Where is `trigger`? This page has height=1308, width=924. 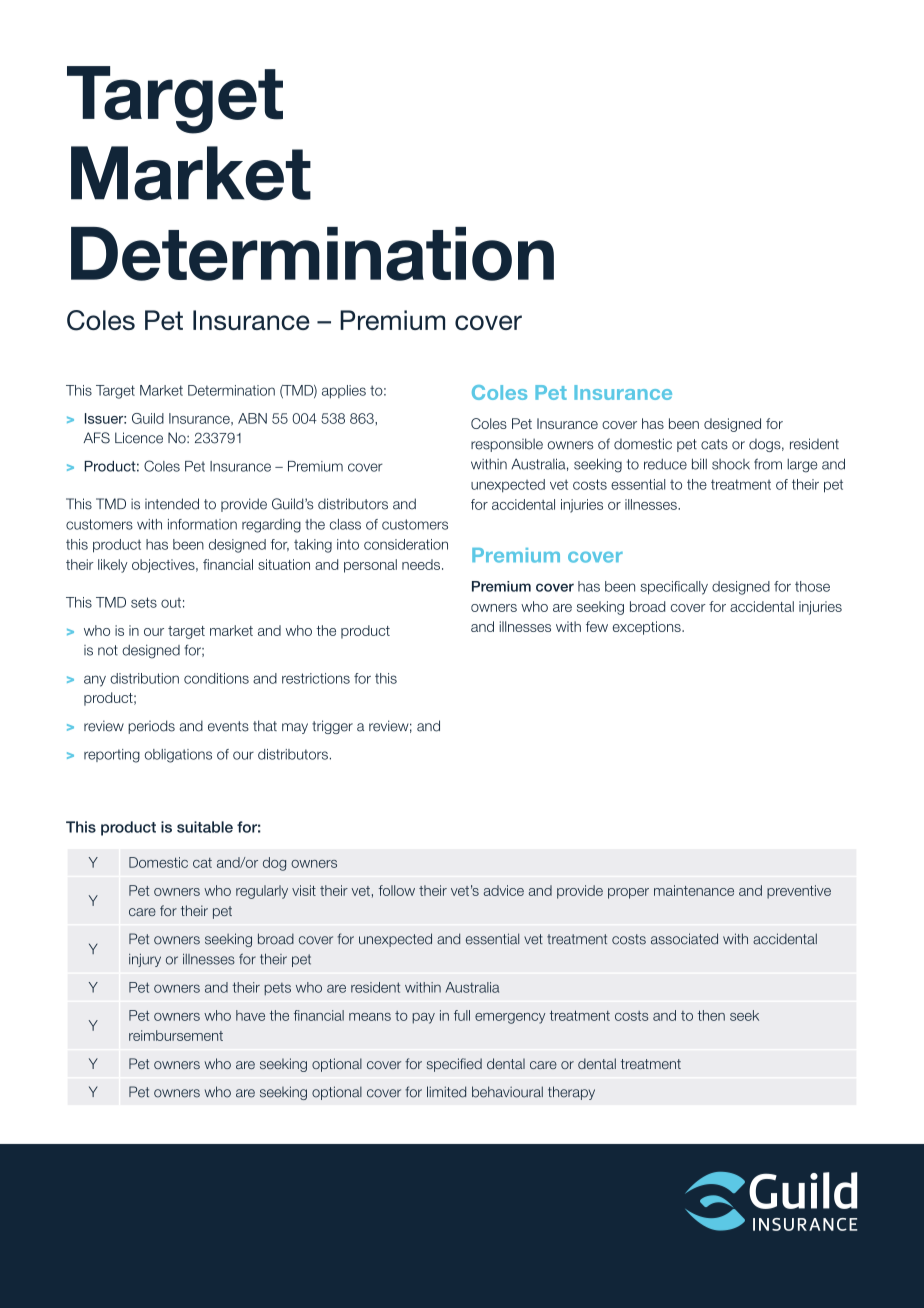
trigger is located at coordinates (332, 727).
